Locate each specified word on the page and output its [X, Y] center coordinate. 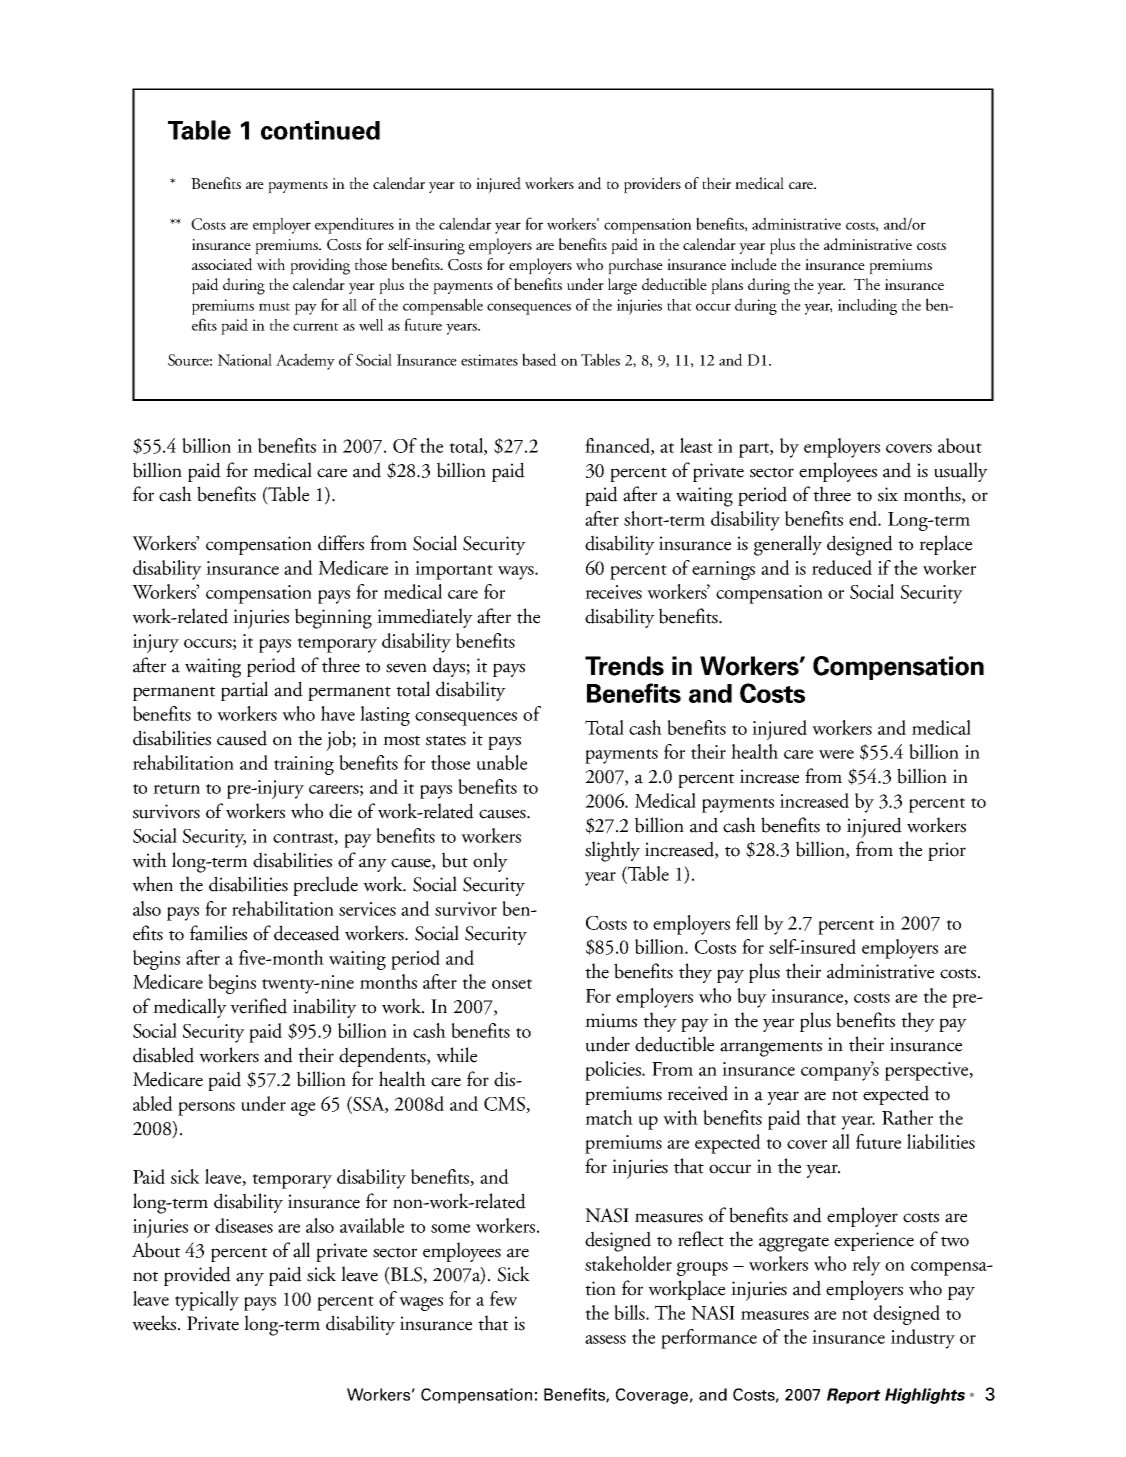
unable [502, 762]
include [754, 264]
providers [652, 185]
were [836, 754]
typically [207, 1301]
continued [320, 130]
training [304, 765]
